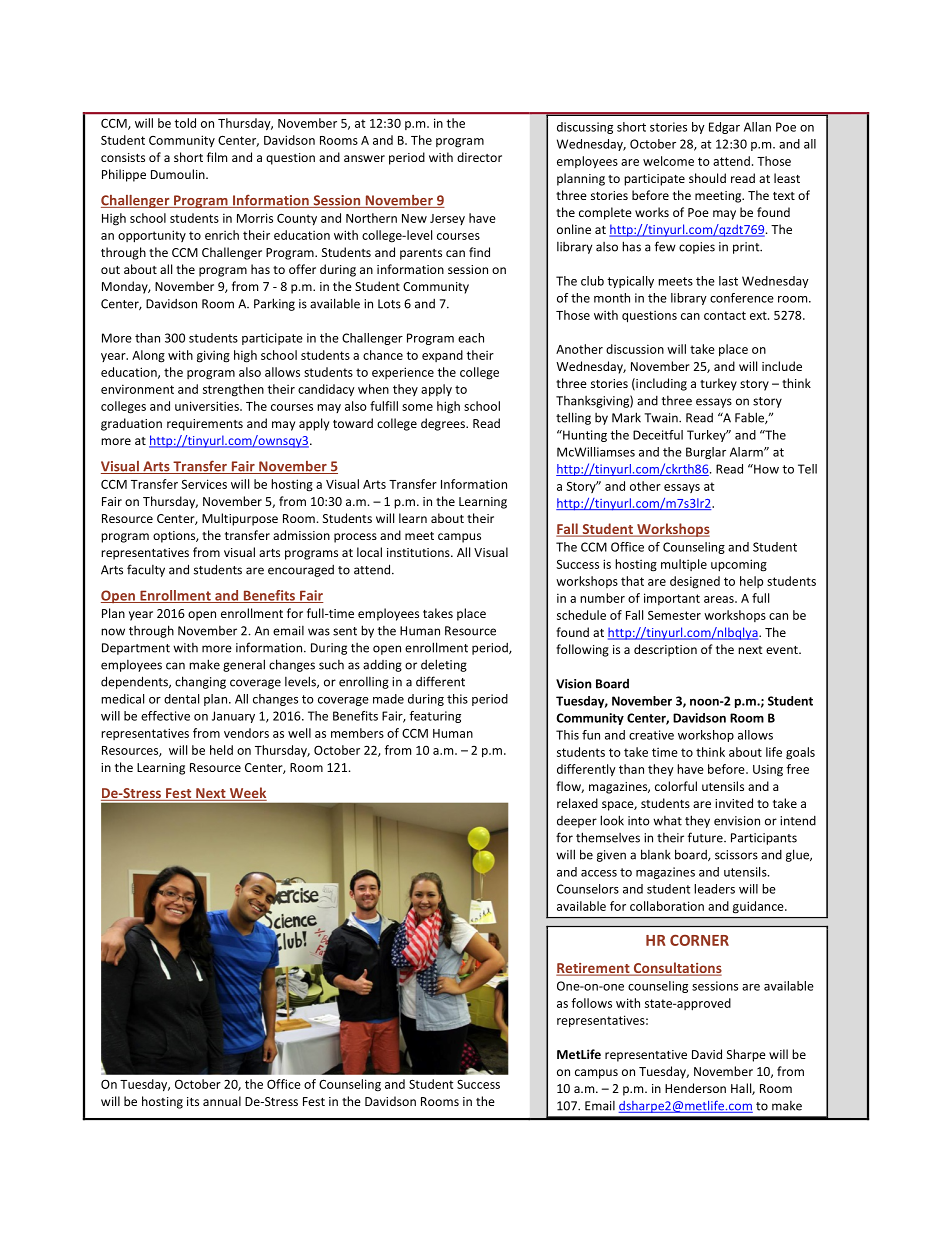 Image resolution: width=952 pixels, height=1233 pixels. Describe the element at coordinates (651, 735) in the screenshot. I see `creative` at that location.
